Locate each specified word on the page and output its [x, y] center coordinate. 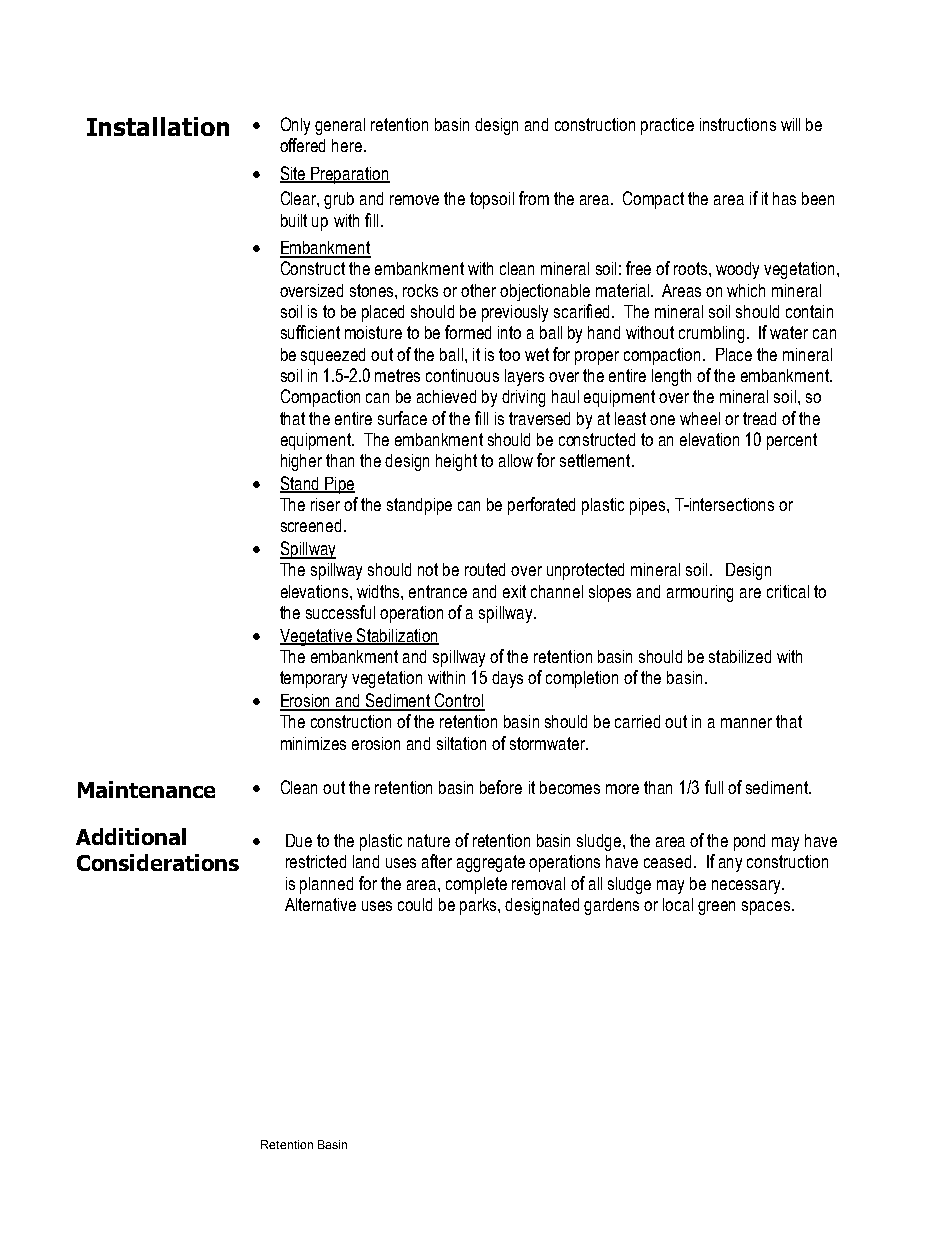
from [534, 198]
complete [476, 885]
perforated [541, 506]
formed [468, 332]
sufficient [310, 332]
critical [788, 591]
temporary [313, 679]
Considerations [158, 862]
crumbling [711, 334]
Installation [158, 126]
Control [459, 701]
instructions [738, 124]
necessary [748, 887]
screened [311, 525]
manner [746, 723]
